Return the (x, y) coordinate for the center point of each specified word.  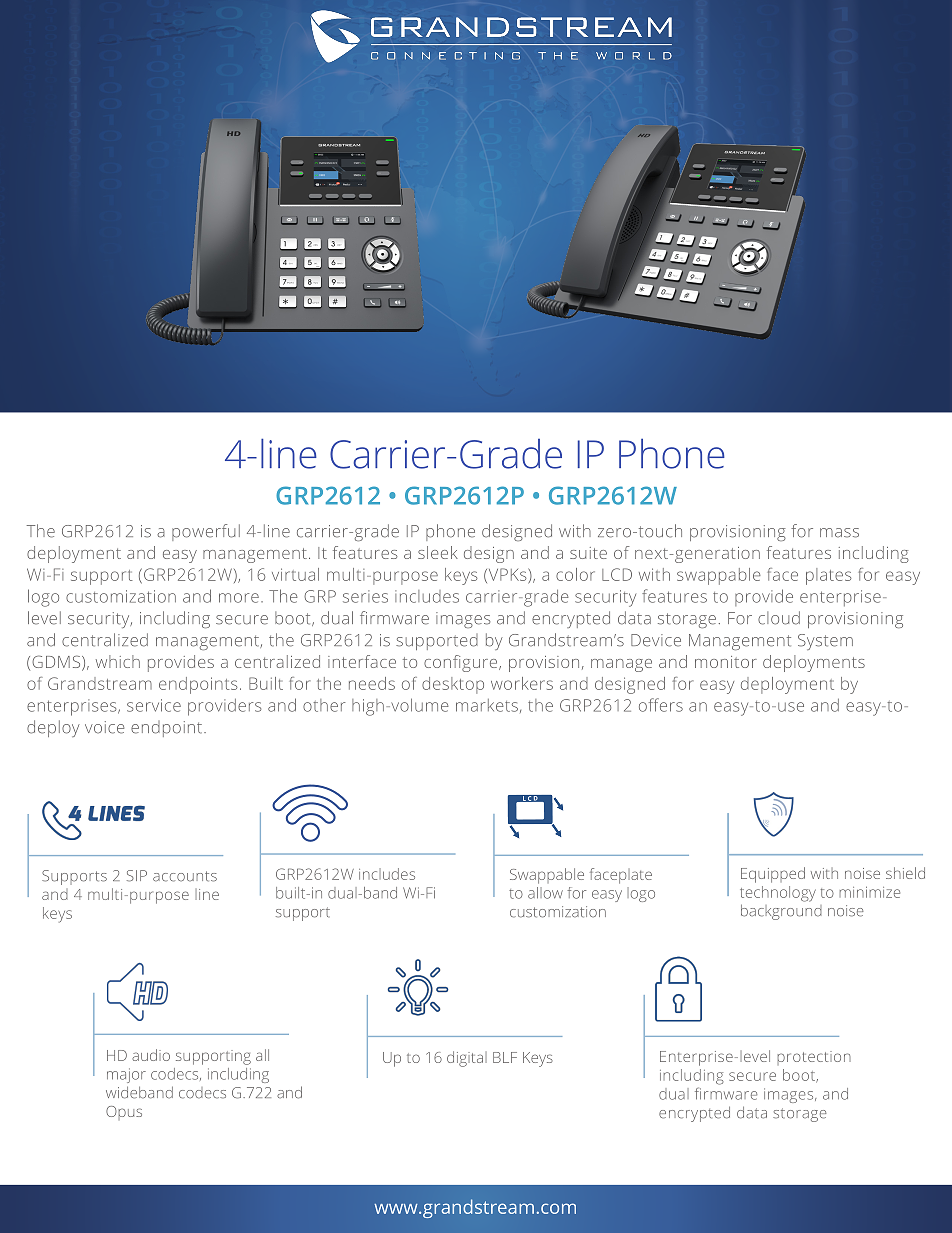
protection (814, 1058)
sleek (438, 552)
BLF (505, 1057)
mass (839, 533)
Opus (124, 1113)
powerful (206, 532)
